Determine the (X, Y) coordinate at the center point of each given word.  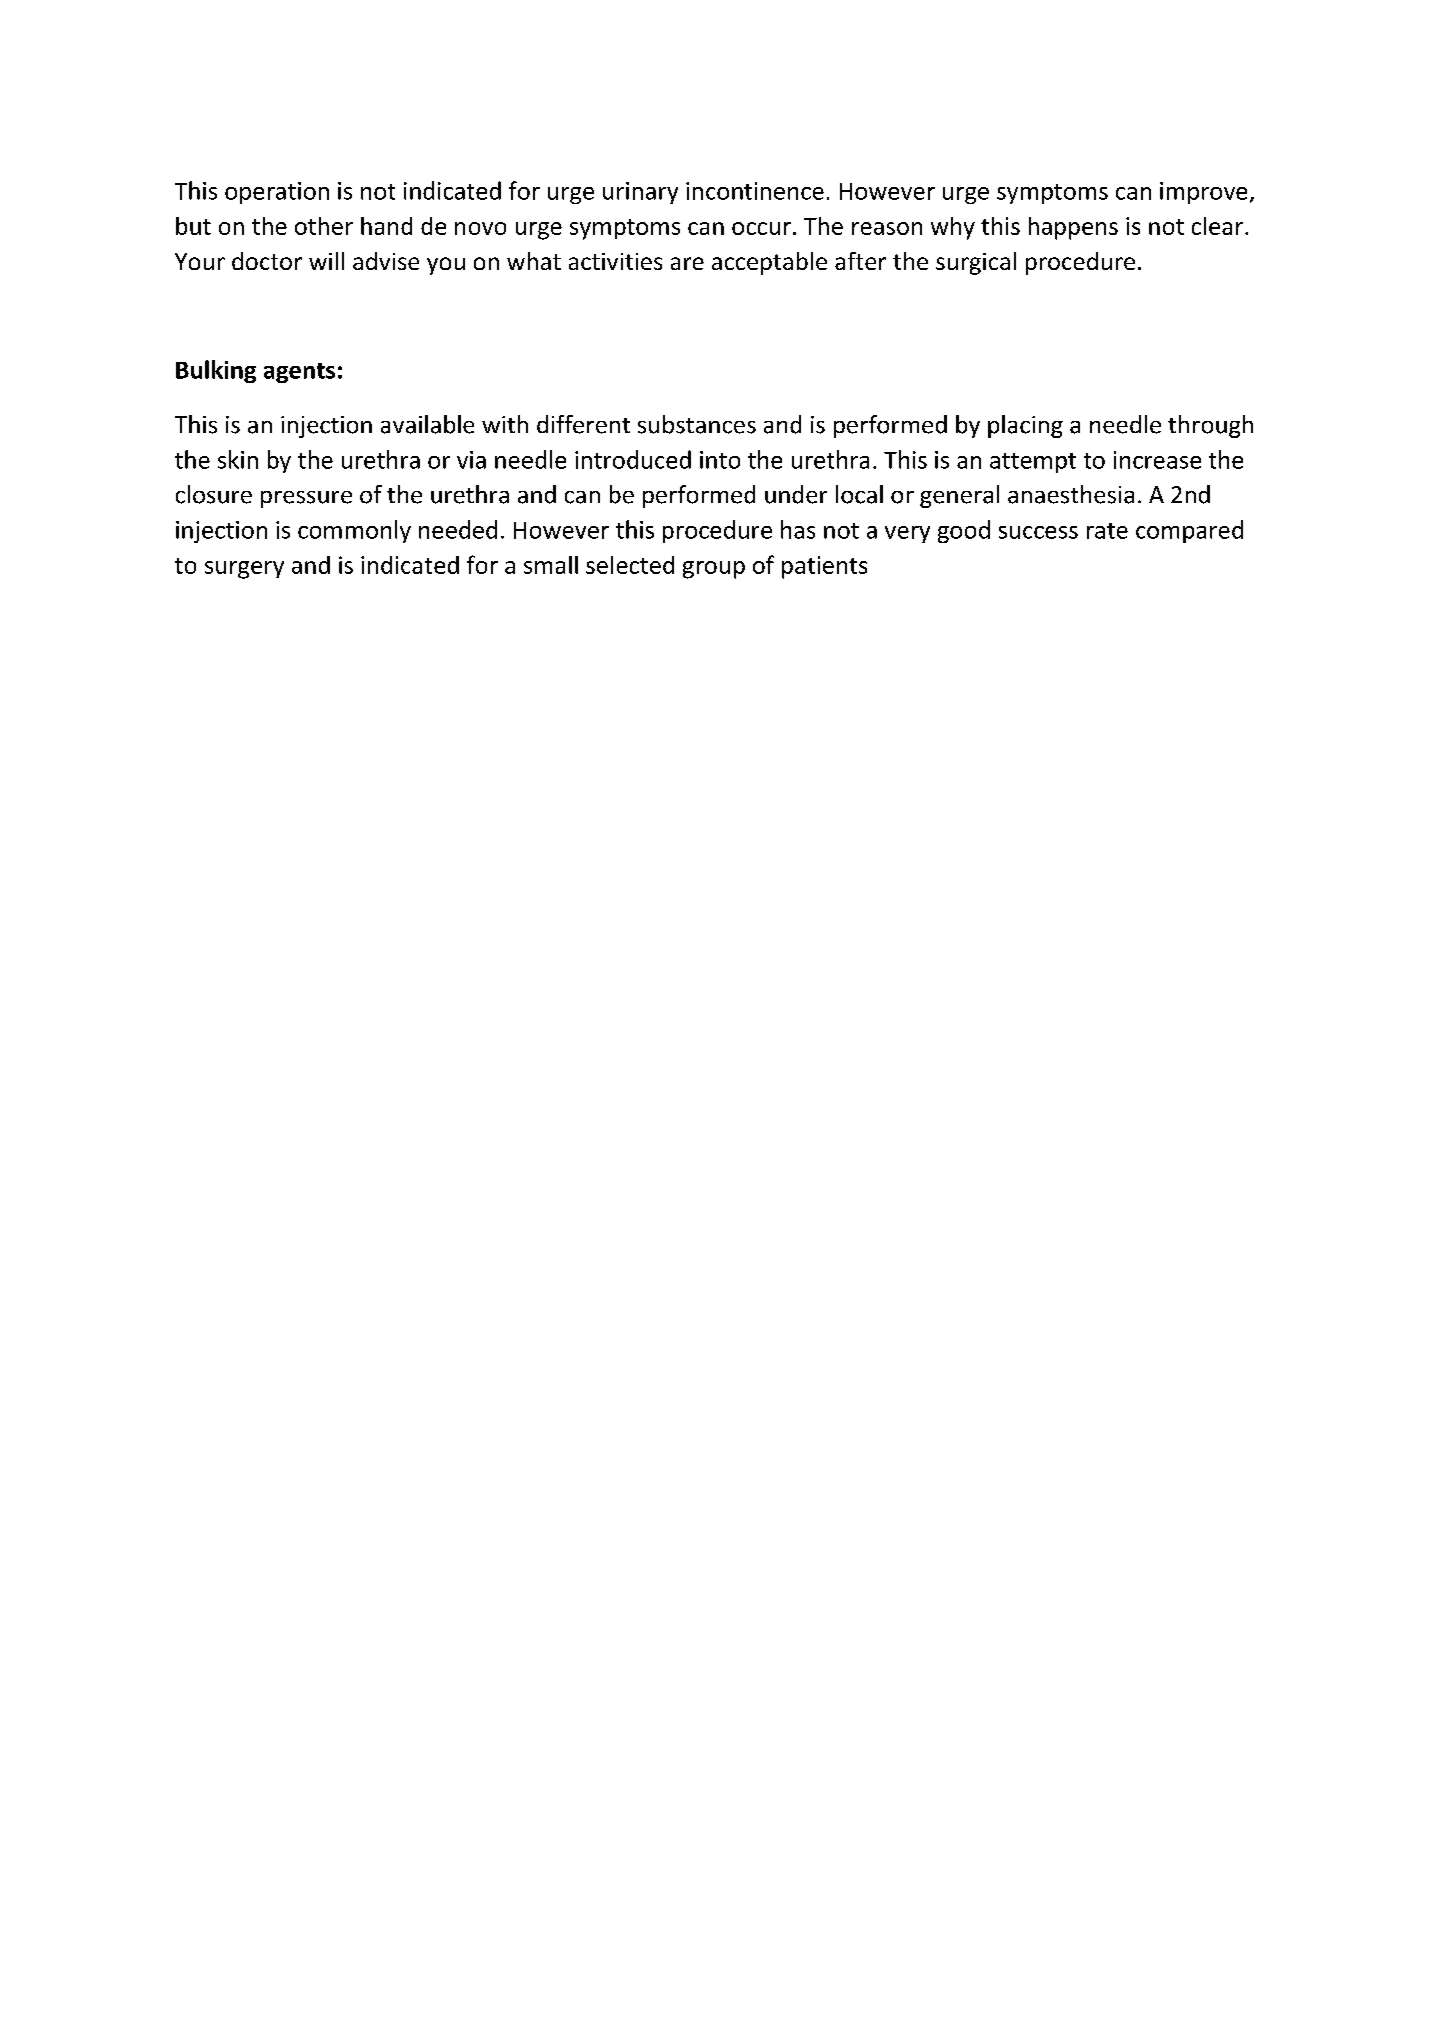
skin (238, 459)
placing (1025, 426)
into (720, 460)
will (326, 261)
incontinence (755, 191)
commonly (354, 531)
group (714, 570)
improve (1203, 193)
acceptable (769, 263)
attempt (1033, 463)
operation (277, 193)
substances (697, 424)
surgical (976, 263)
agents (299, 373)
